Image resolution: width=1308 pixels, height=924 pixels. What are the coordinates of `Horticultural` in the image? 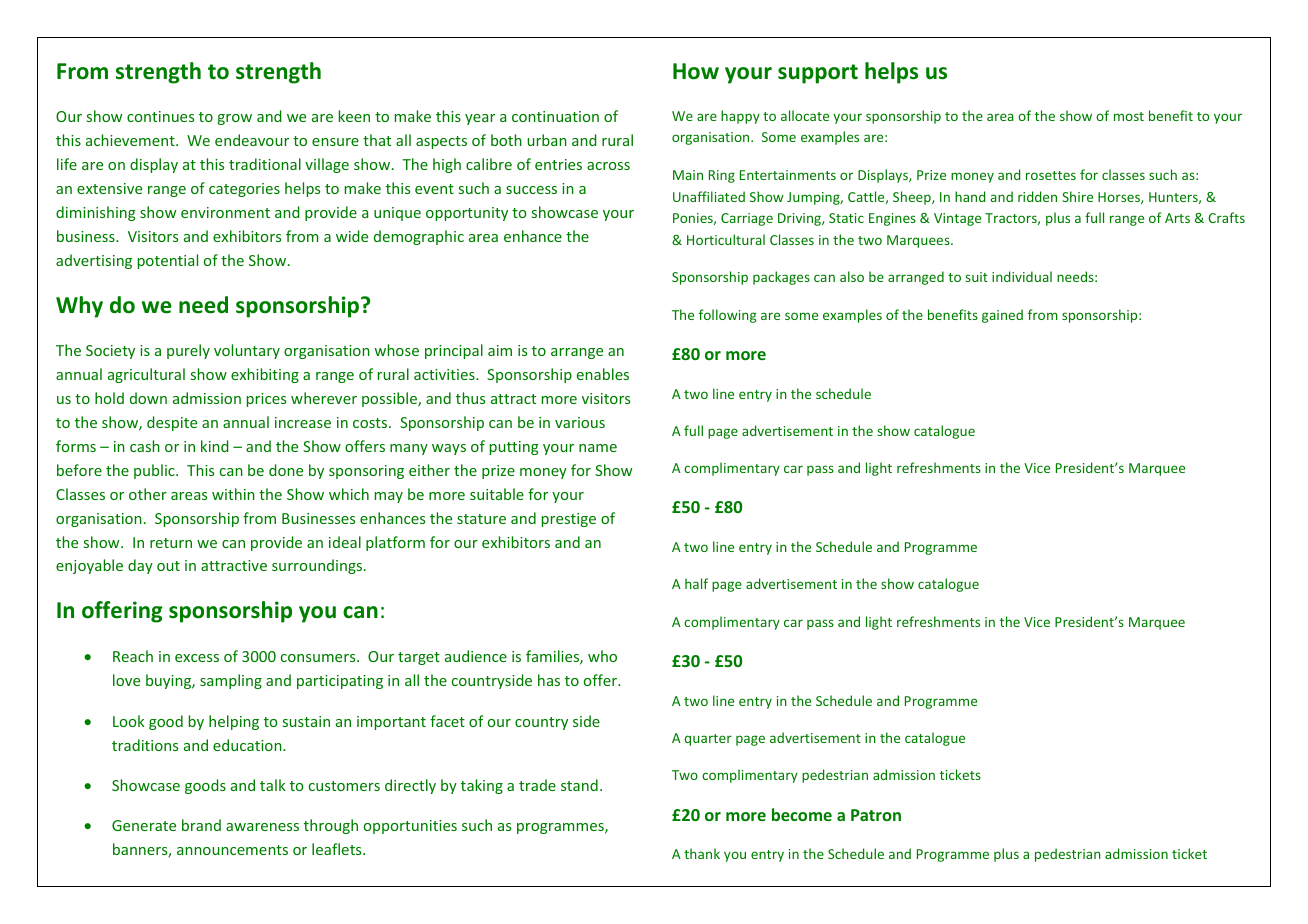 It's located at (726, 239).
